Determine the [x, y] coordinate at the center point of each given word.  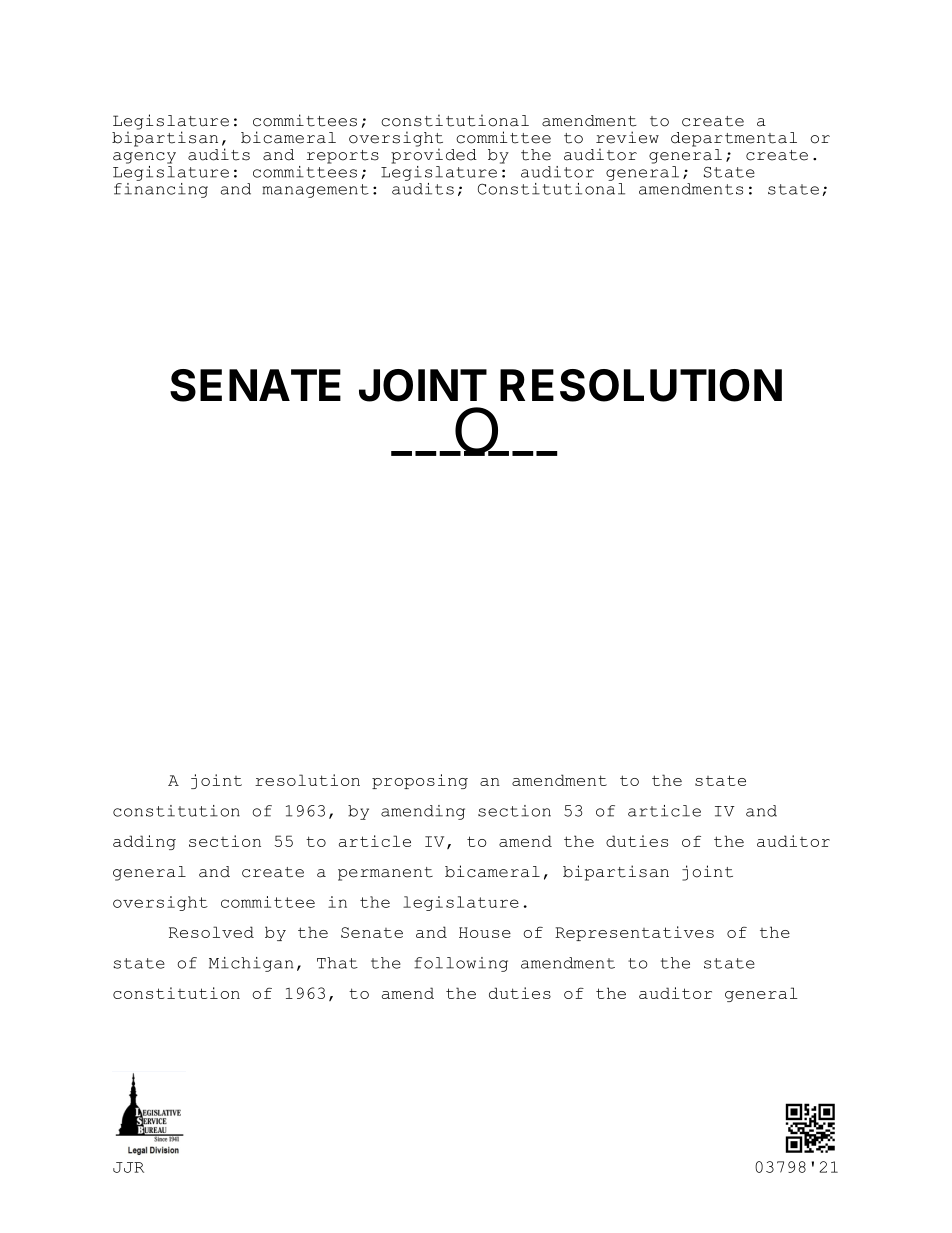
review [627, 137]
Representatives [634, 933]
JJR [128, 1167]
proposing [420, 781]
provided [434, 155]
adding [144, 842]
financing [161, 189]
